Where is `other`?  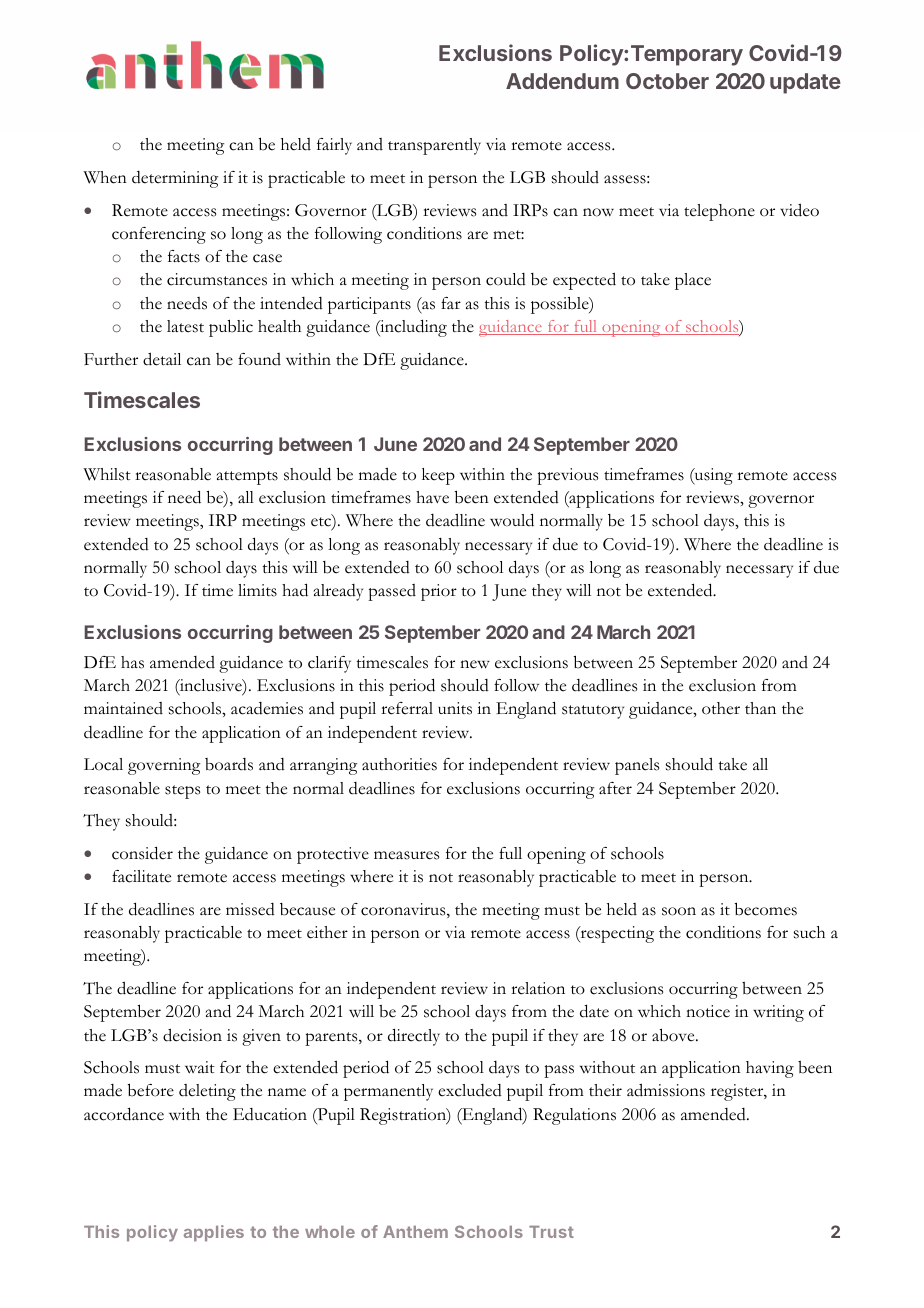 other is located at coordinates (721, 708).
